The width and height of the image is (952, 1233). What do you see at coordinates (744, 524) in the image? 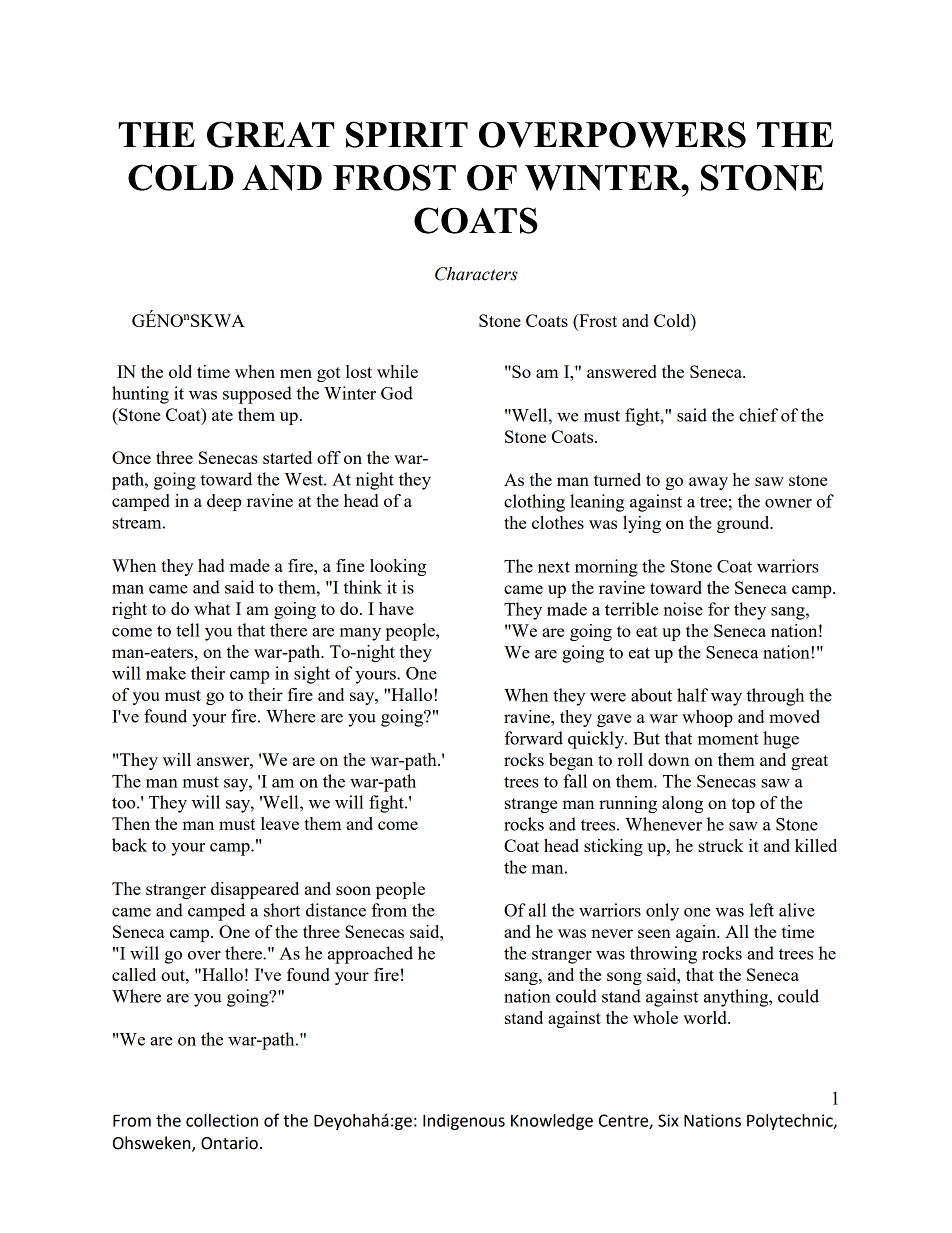
I see `ground` at bounding box center [744, 524].
